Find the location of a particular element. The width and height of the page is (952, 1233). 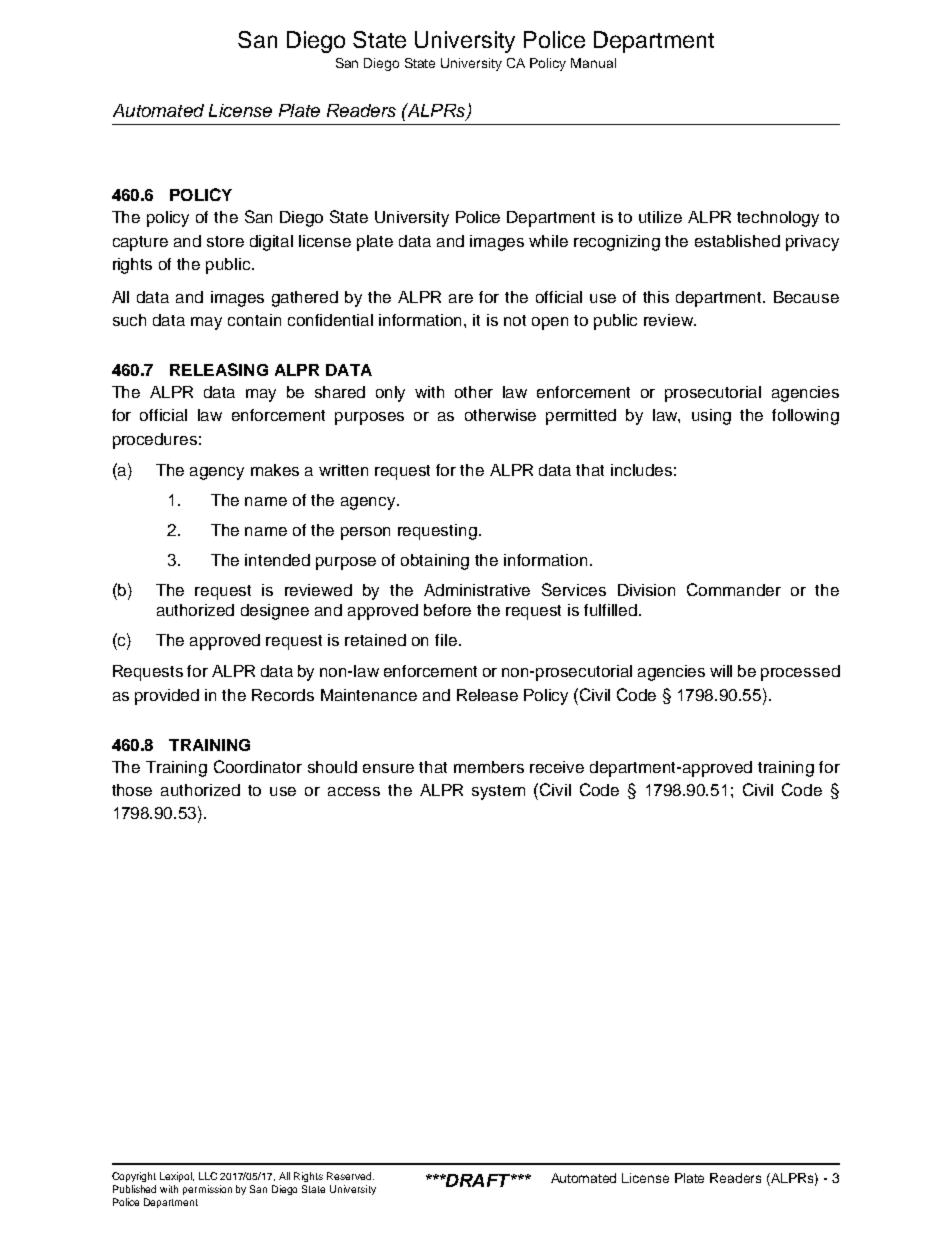

Manual is located at coordinates (593, 63).
